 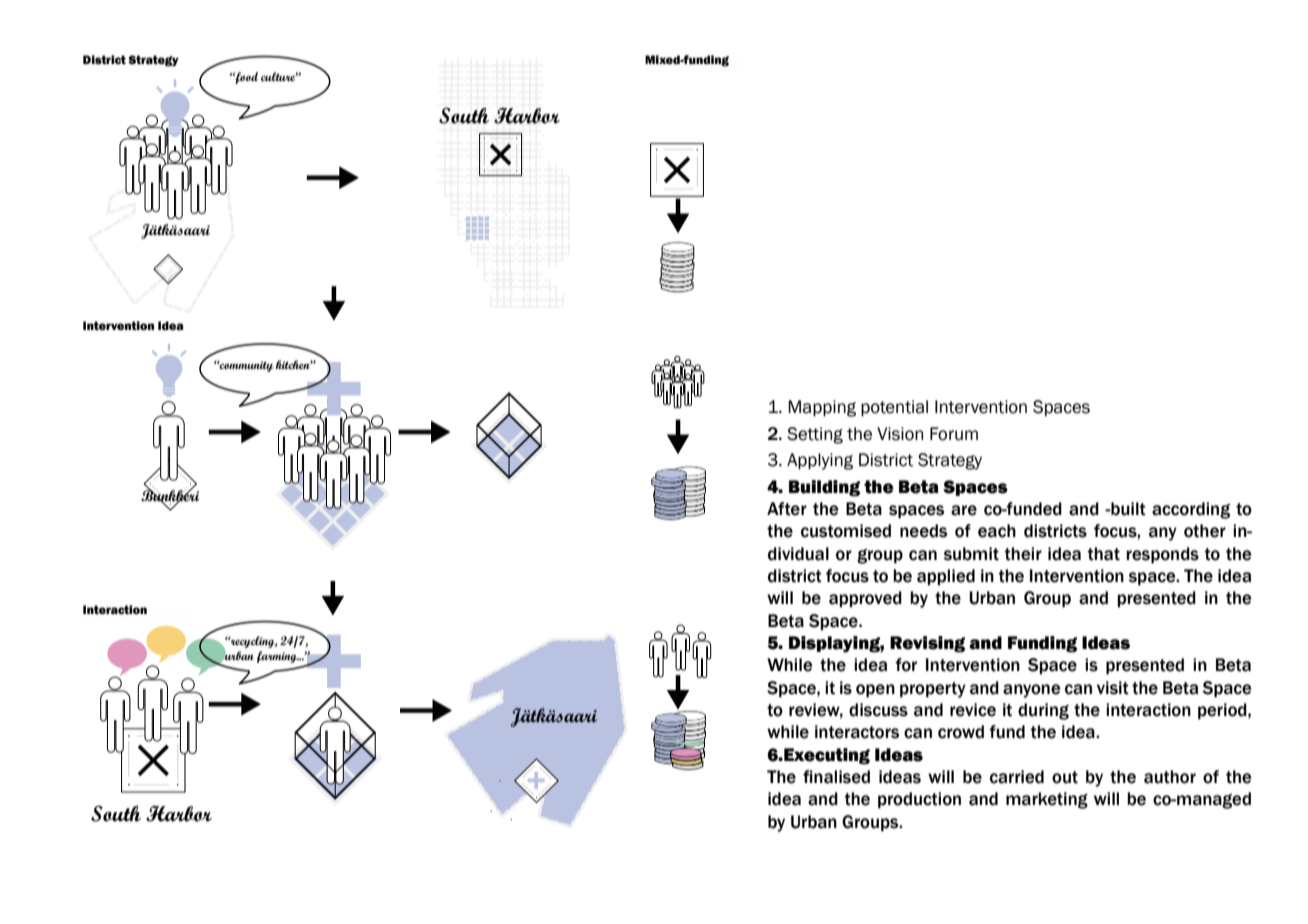 I want to click on production, so click(x=919, y=800).
